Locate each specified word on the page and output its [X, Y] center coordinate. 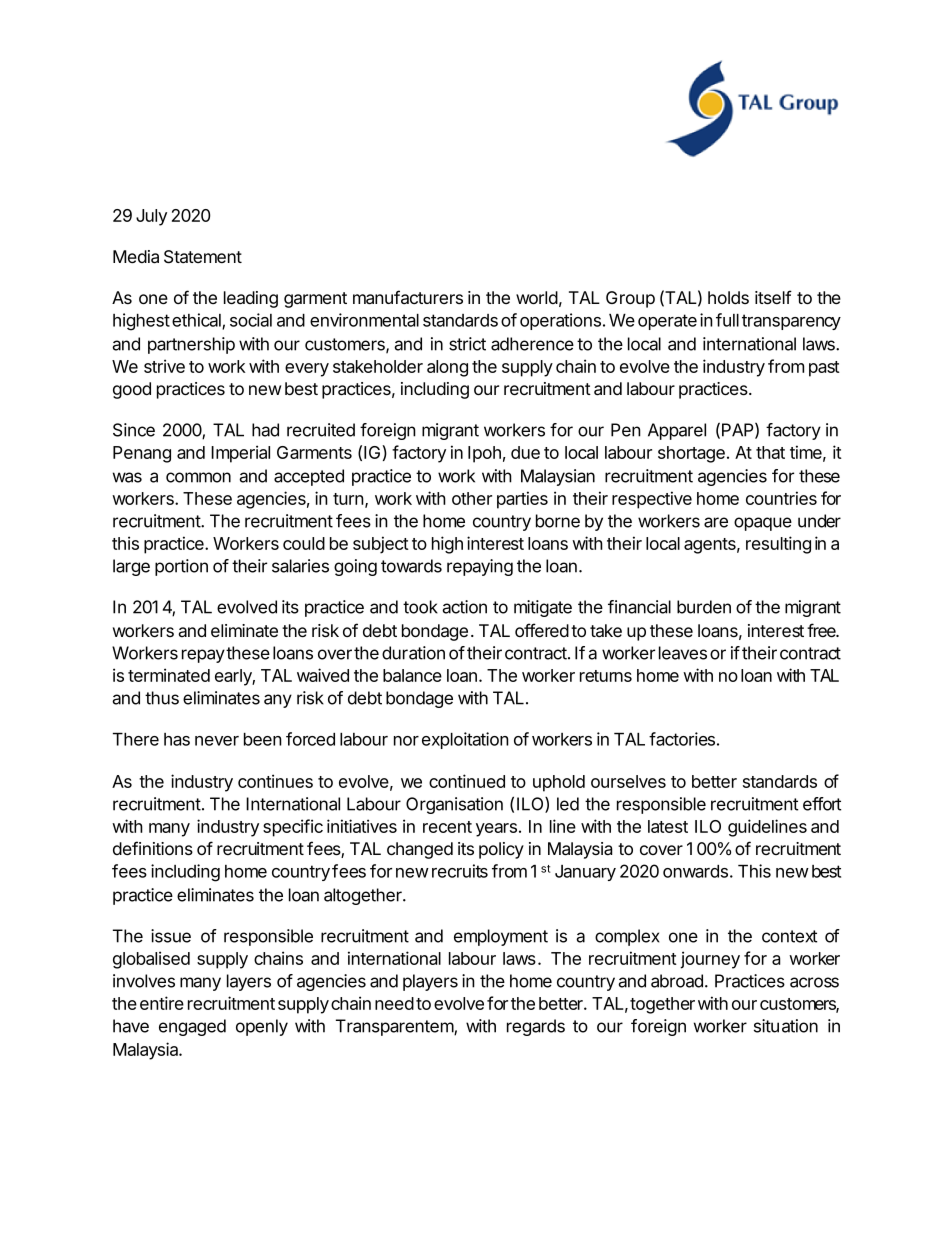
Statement [203, 257]
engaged [192, 1027]
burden [704, 607]
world [537, 297]
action [464, 607]
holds [728, 297]
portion [181, 567]
